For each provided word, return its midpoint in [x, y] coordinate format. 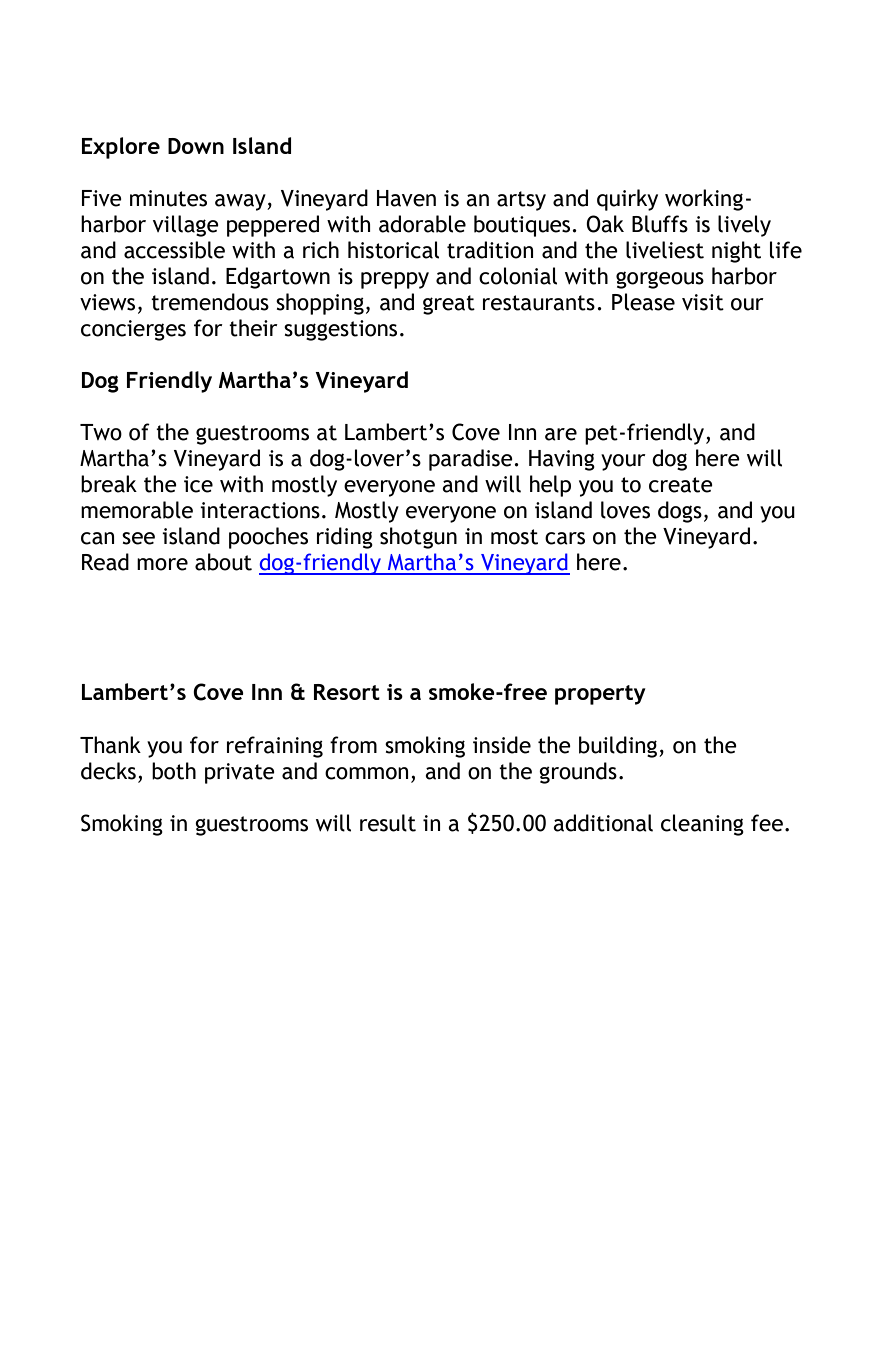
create [681, 485]
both [174, 771]
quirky [627, 200]
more [162, 564]
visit [703, 302]
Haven [406, 198]
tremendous [210, 302]
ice [198, 484]
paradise [472, 460]
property [600, 695]
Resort [347, 692]
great [449, 305]
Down [196, 146]
